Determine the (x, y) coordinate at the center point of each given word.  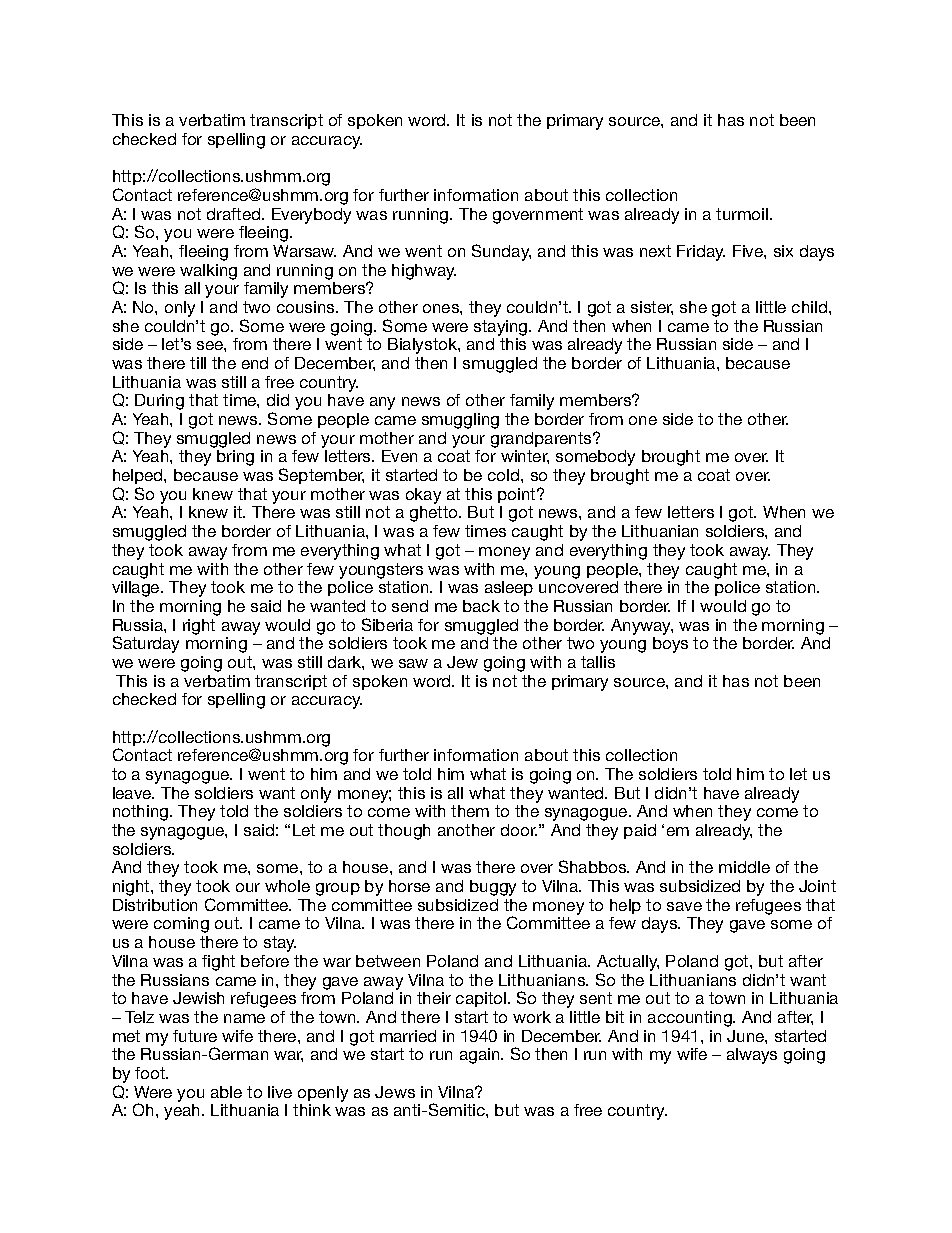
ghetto (435, 514)
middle (744, 867)
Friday (701, 253)
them (470, 811)
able (226, 1092)
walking (208, 272)
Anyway (642, 627)
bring (235, 458)
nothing (142, 813)
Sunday (501, 252)
